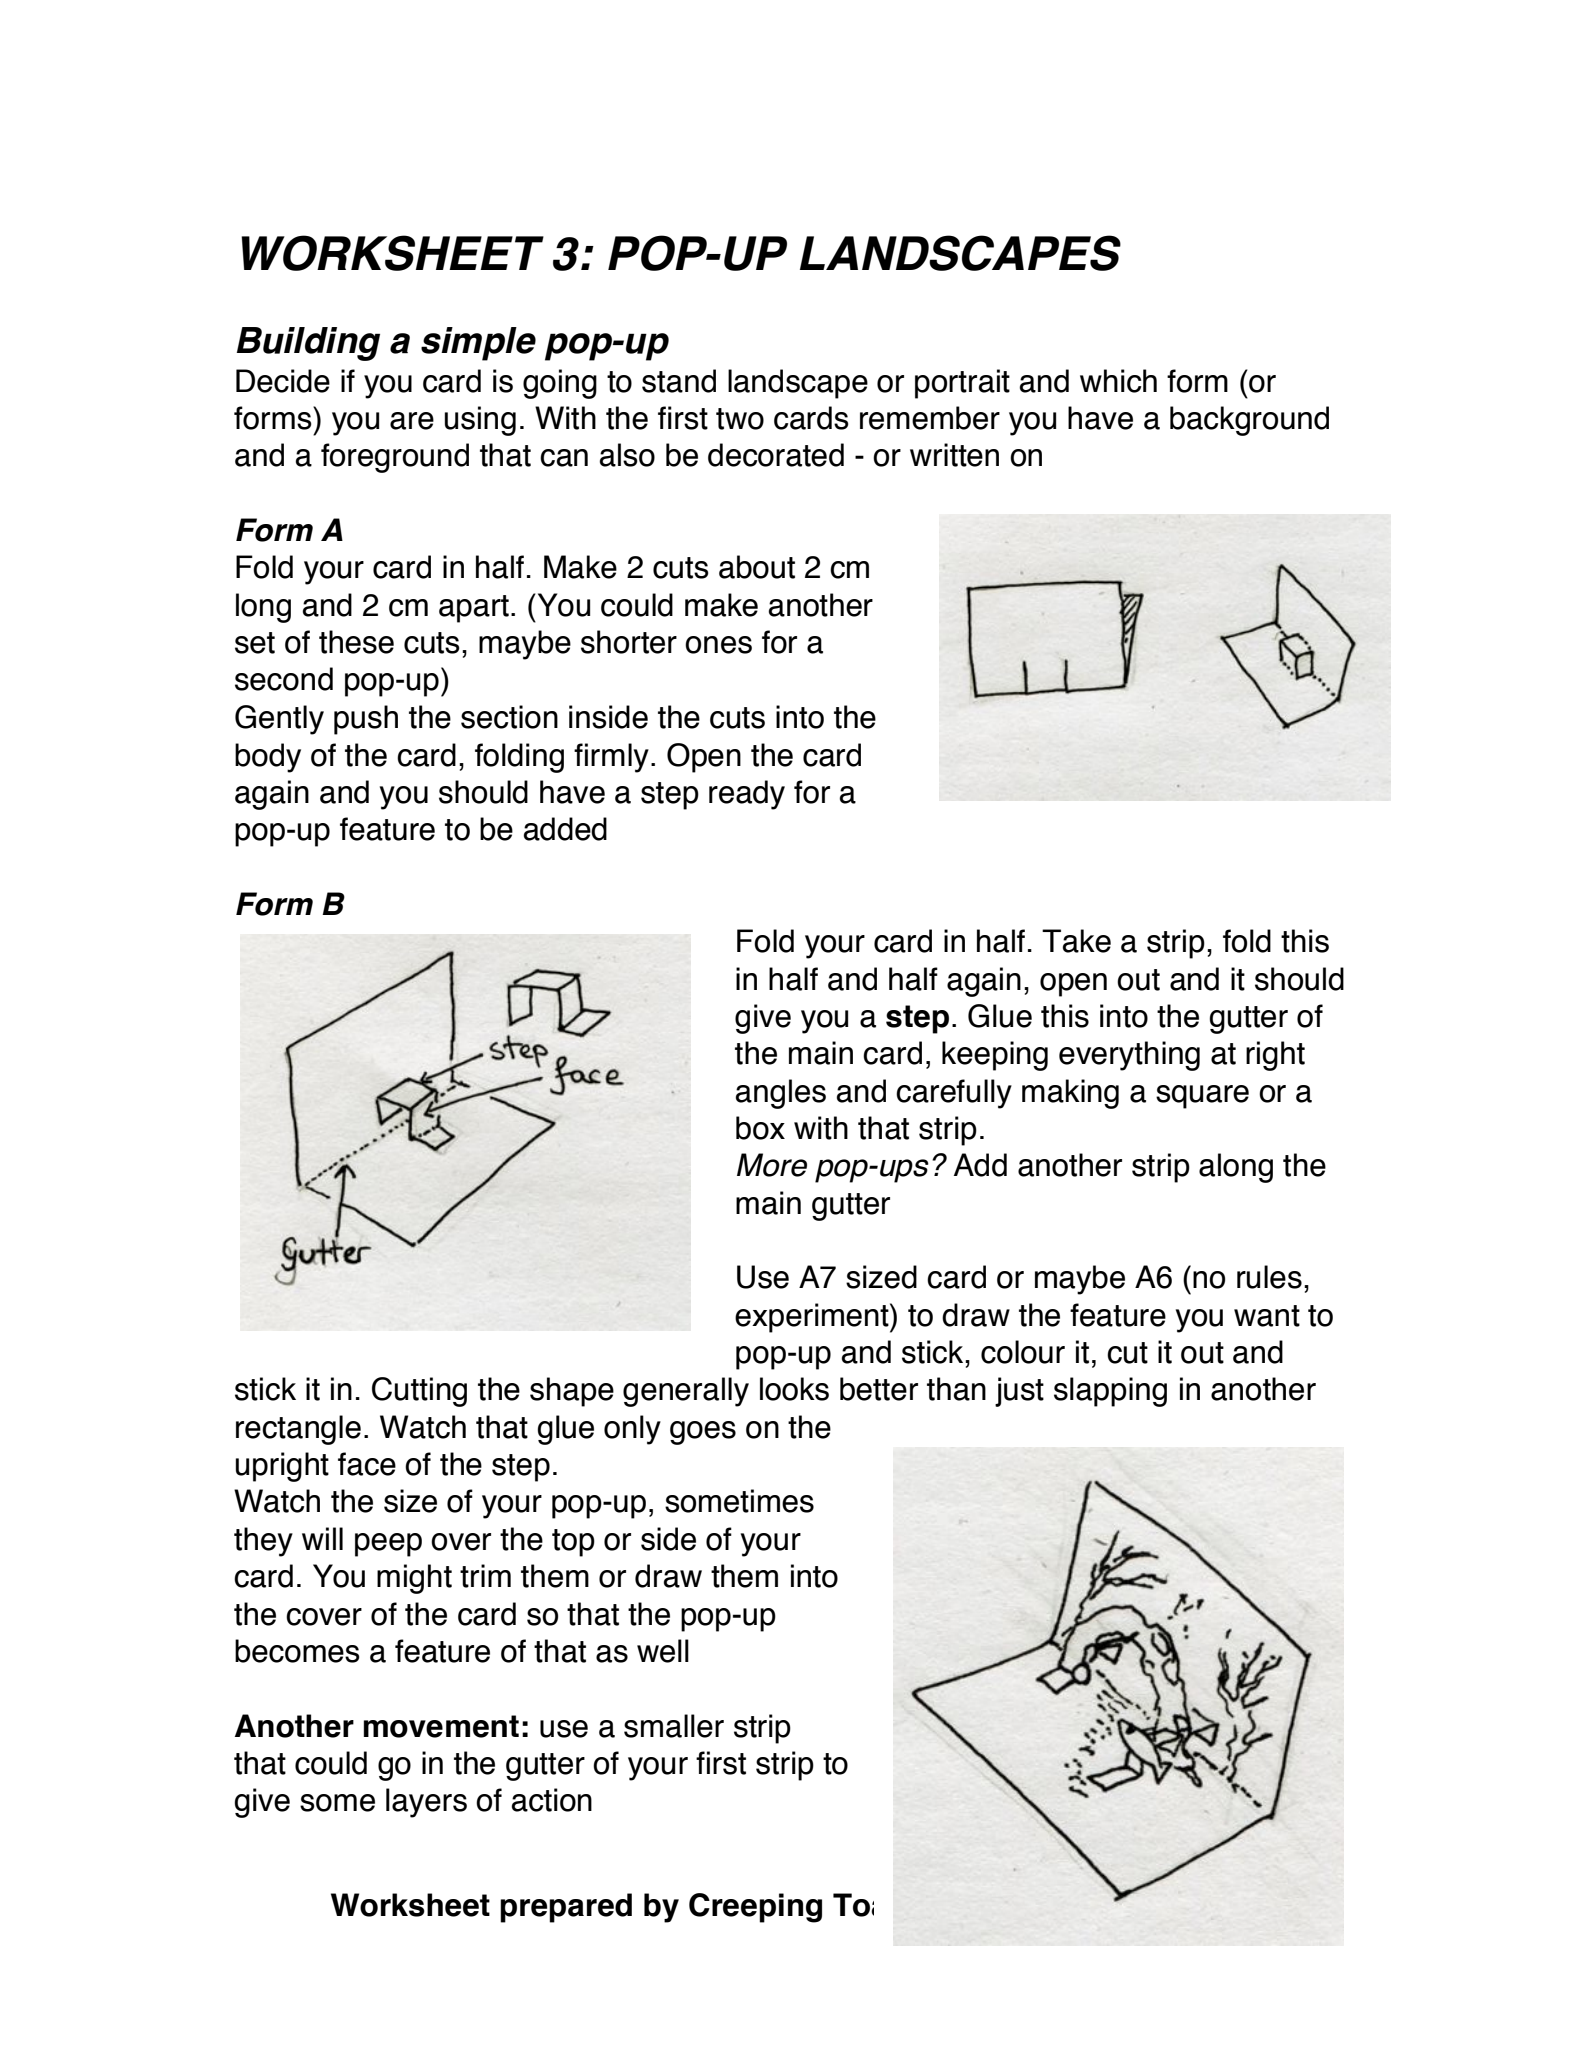 The height and width of the document is (2054, 1587). I want to click on two, so click(740, 419).
